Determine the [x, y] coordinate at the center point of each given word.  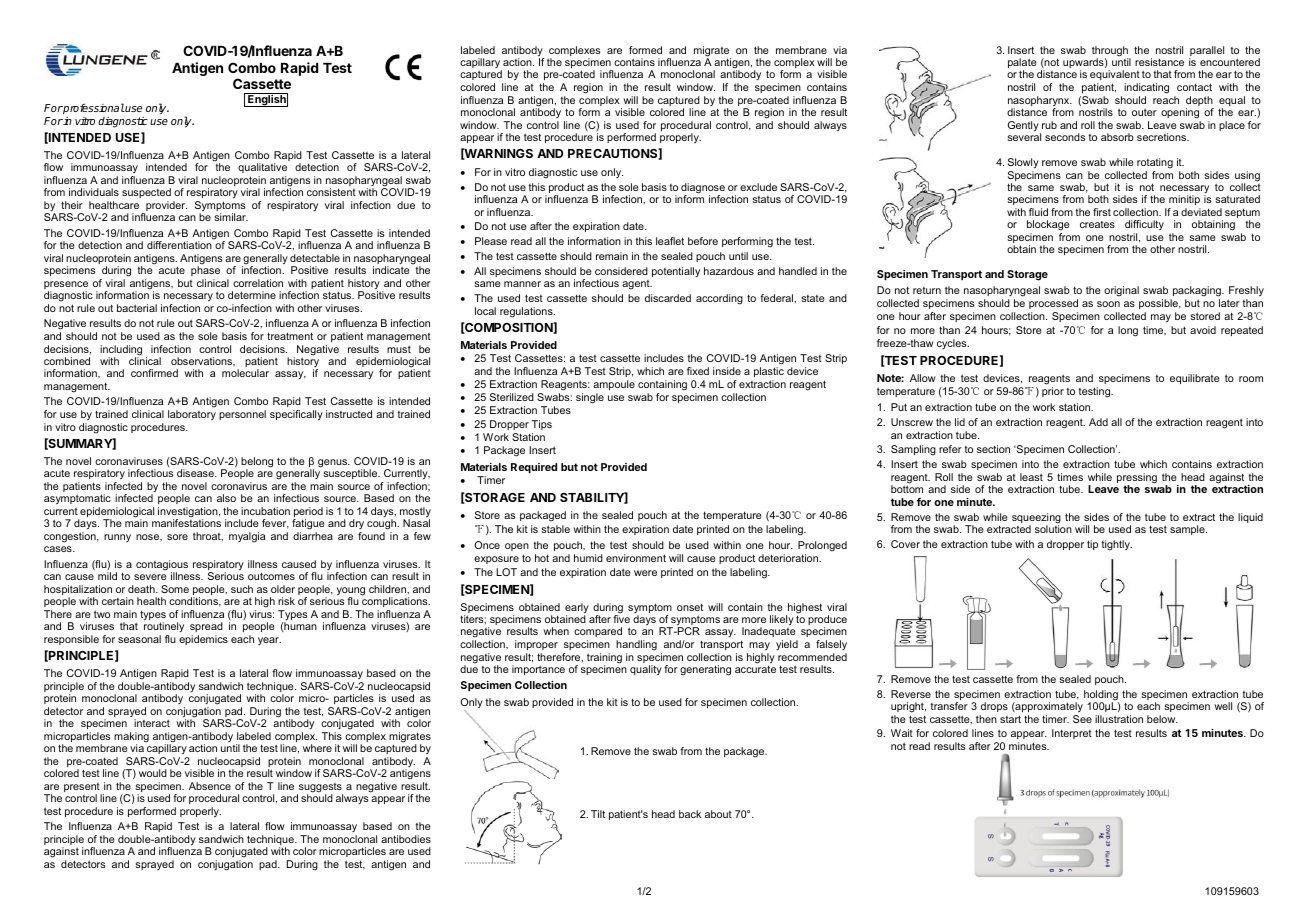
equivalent [1115, 77]
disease [196, 473]
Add [1098, 422]
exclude [758, 187]
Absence [210, 786]
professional [93, 109]
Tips [542, 425]
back [690, 814]
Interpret [1072, 734]
